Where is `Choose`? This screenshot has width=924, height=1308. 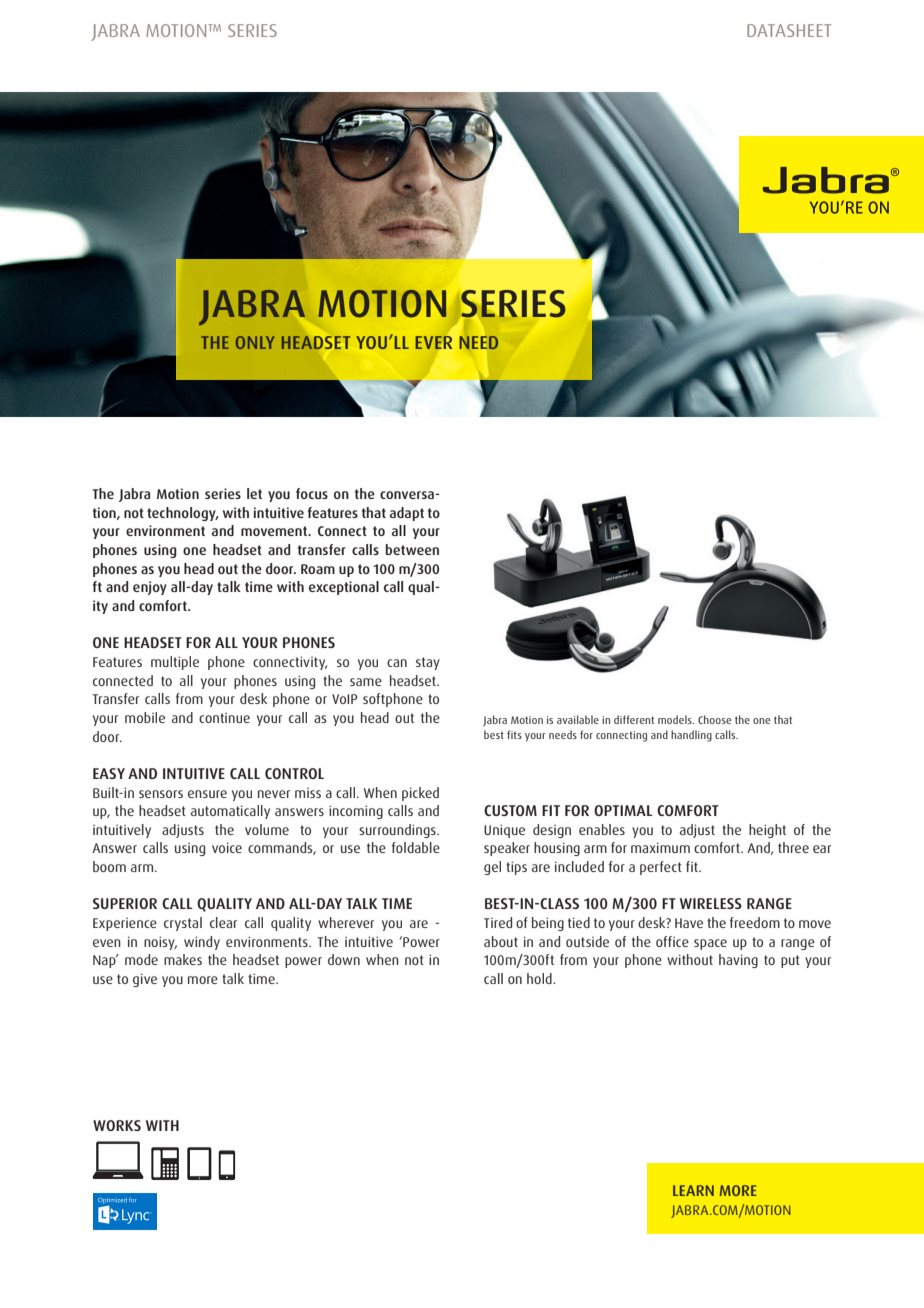
Choose is located at coordinates (714, 719).
